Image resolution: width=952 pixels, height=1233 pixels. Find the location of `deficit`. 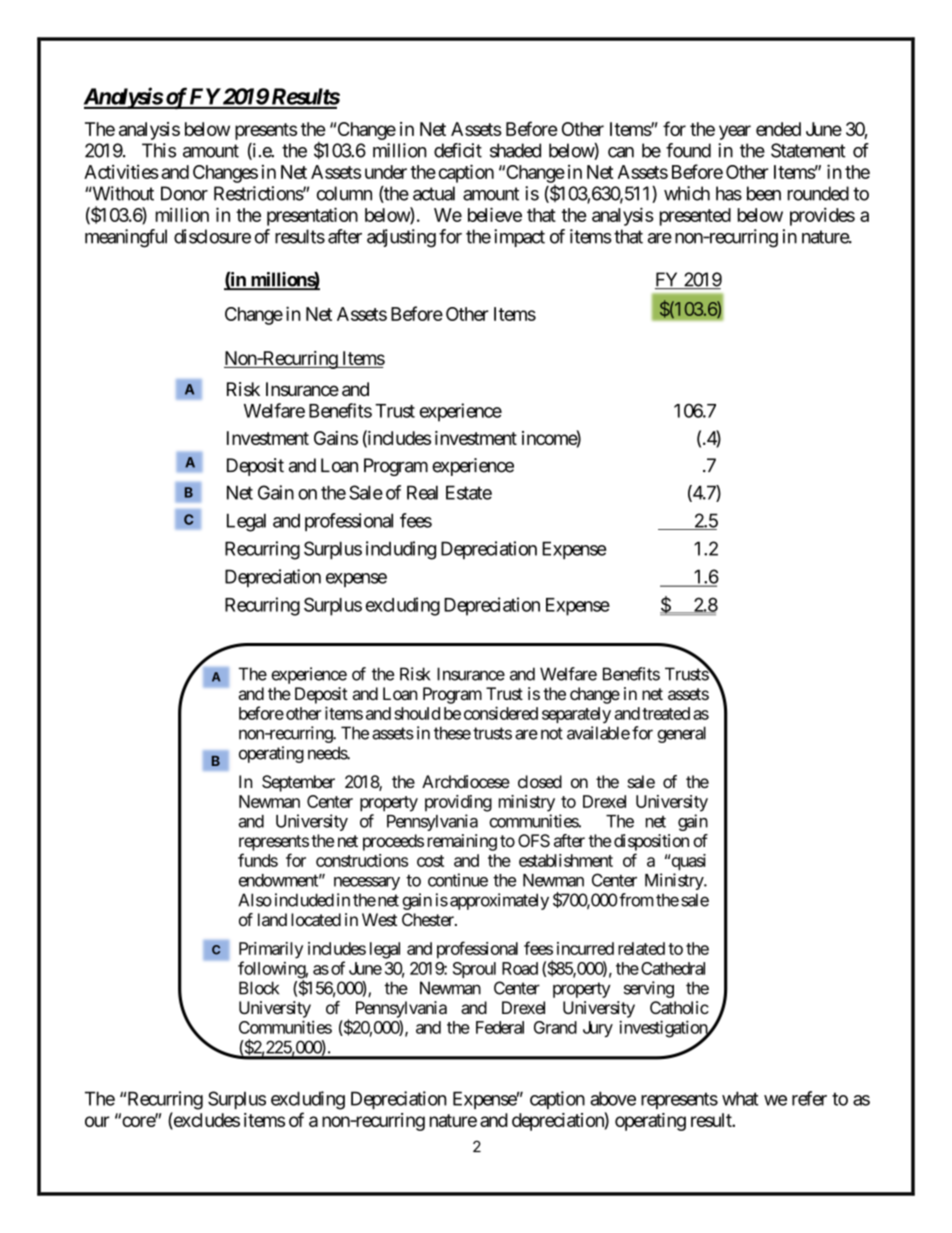

deficit is located at coordinates (458, 150).
